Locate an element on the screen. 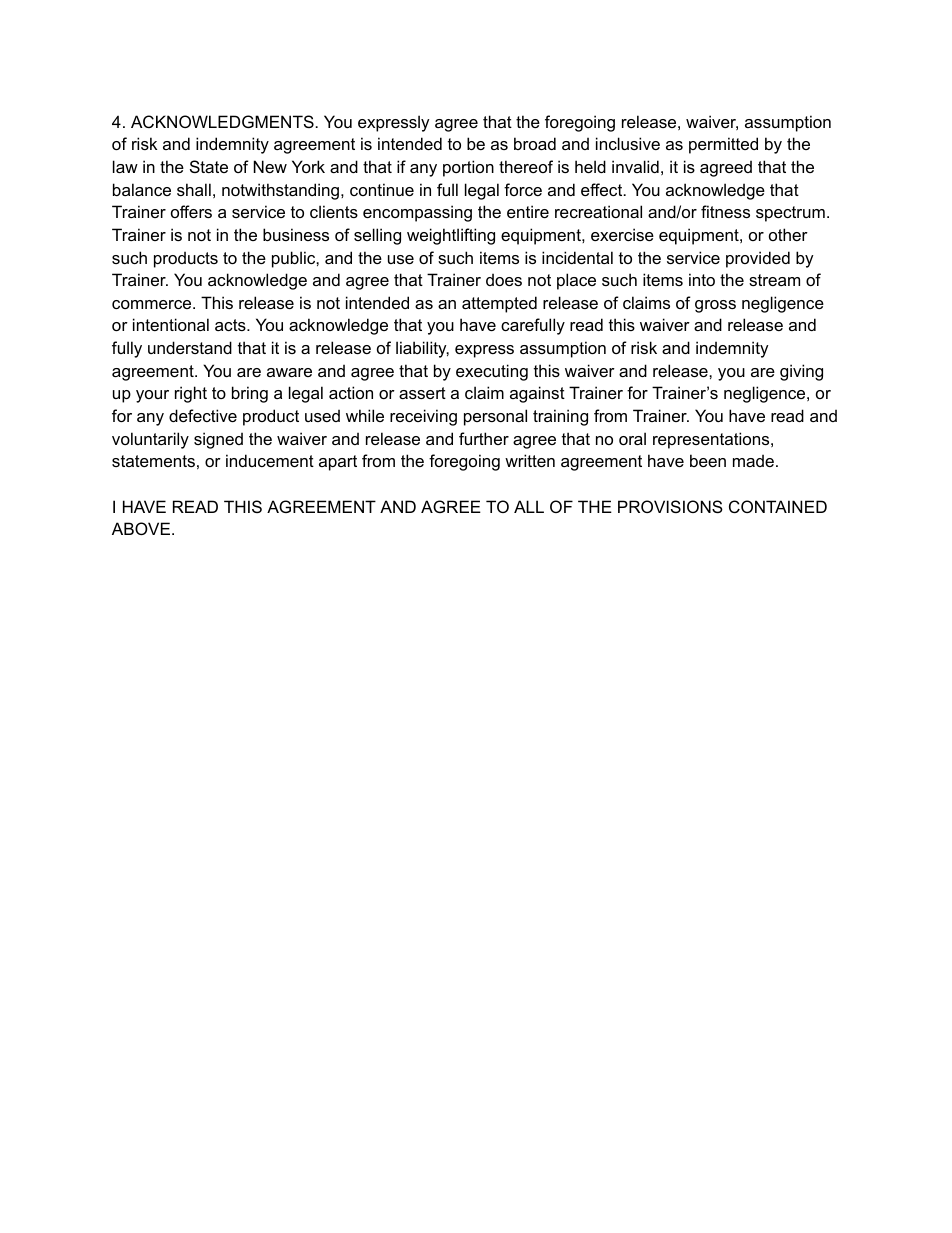 The width and height of the screenshot is (952, 1233). acts is located at coordinates (231, 325).
